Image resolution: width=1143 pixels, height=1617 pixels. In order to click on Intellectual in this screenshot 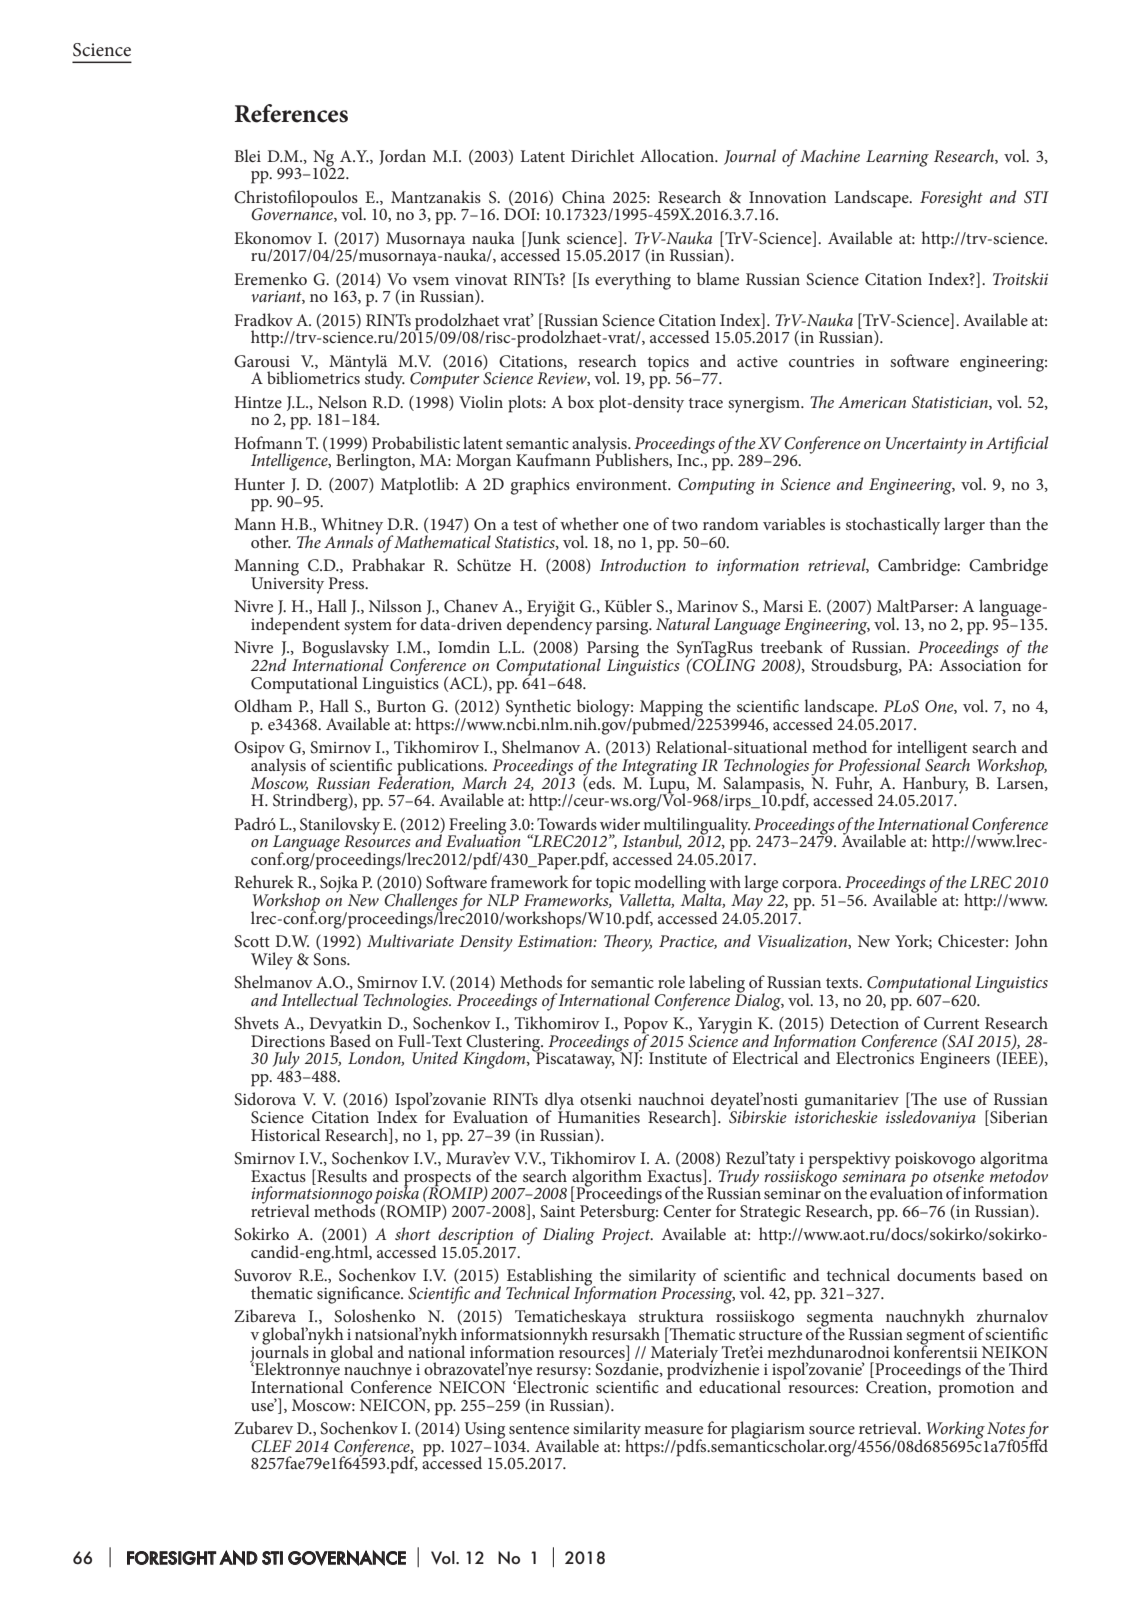, I will do `click(319, 999)`.
